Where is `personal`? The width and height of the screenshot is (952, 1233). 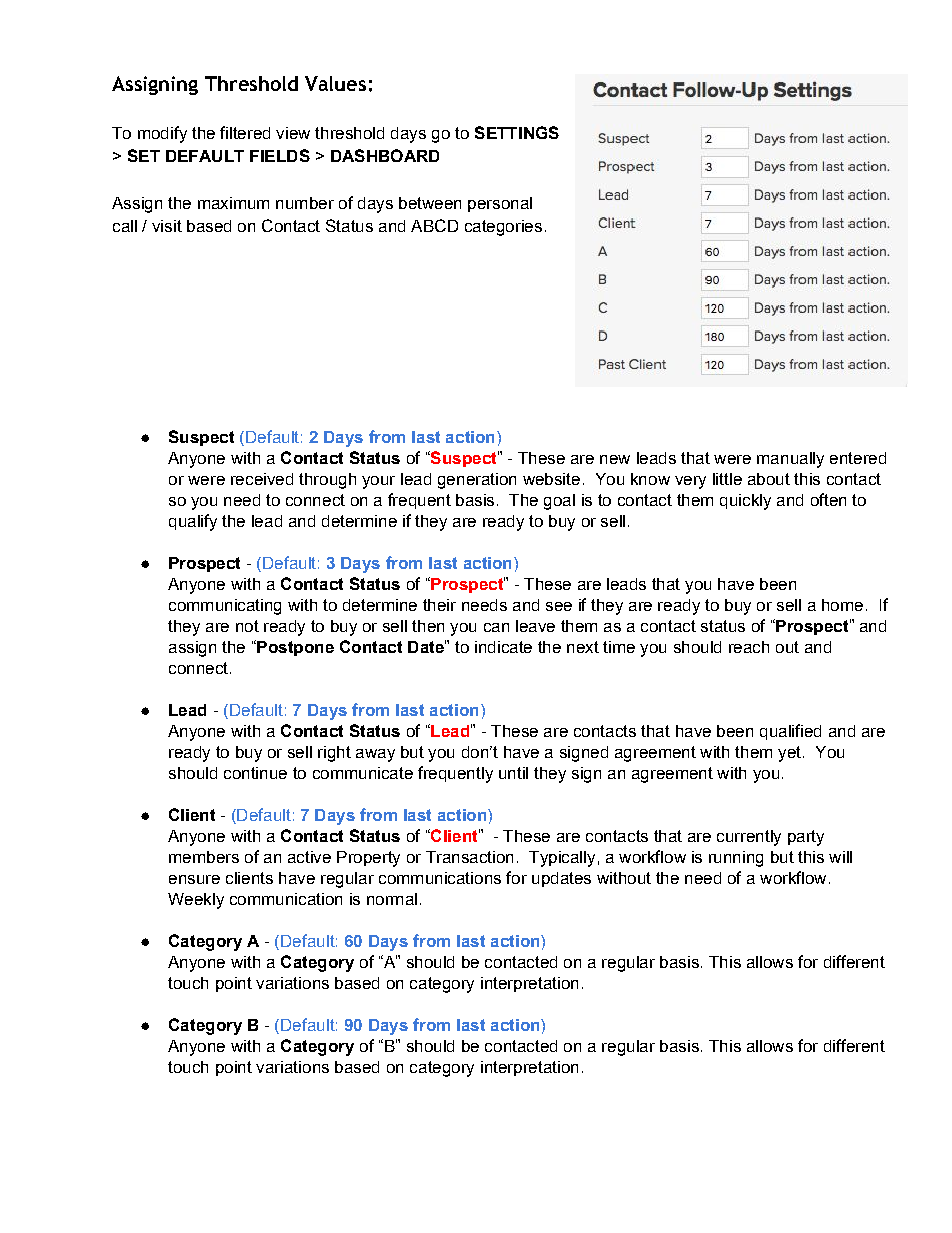 personal is located at coordinates (500, 204).
